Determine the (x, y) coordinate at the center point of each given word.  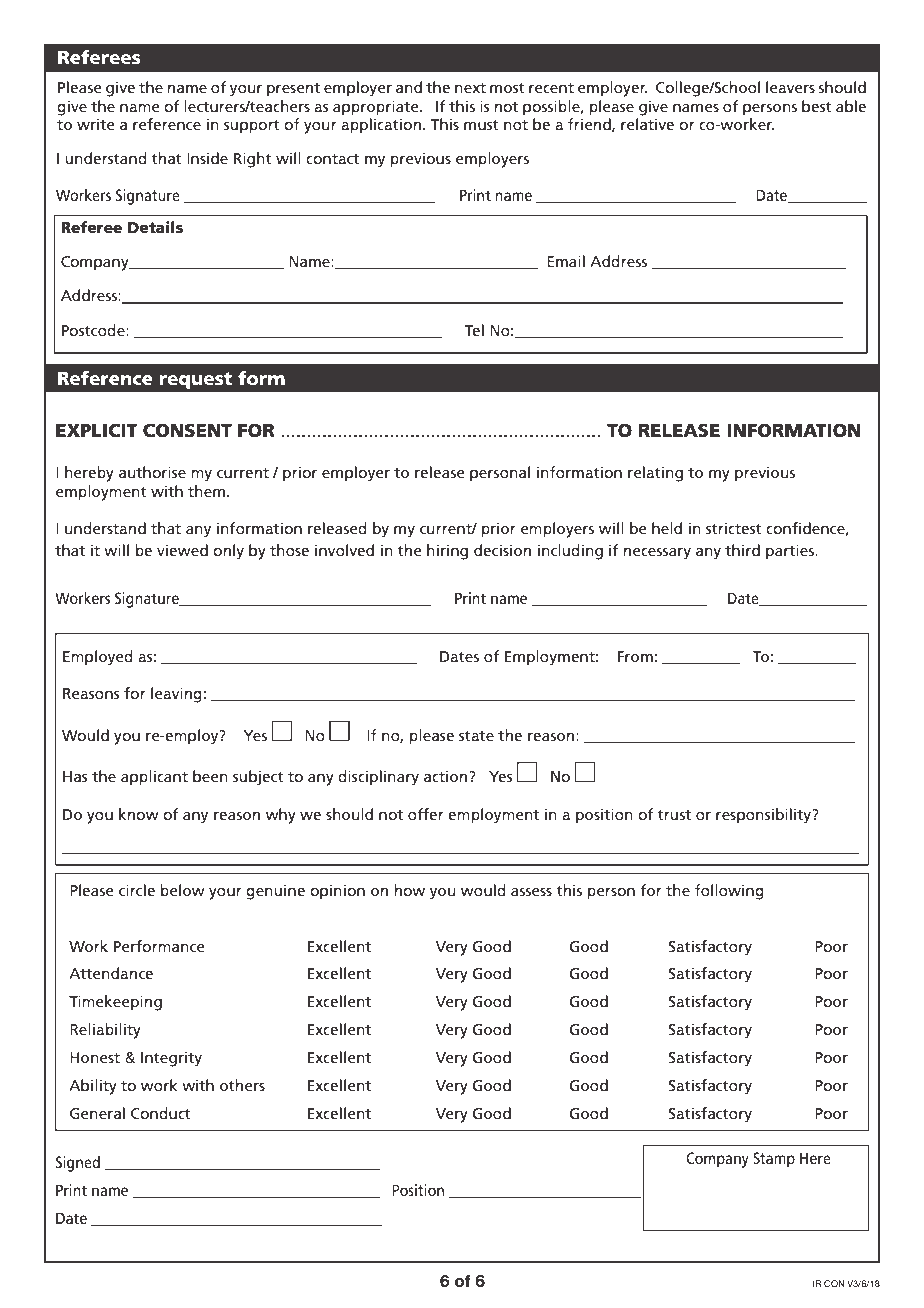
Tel (474, 330)
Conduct (161, 1113)
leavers (790, 87)
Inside (207, 158)
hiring (447, 552)
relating (655, 474)
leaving (176, 695)
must (481, 125)
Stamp (774, 1160)
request (195, 380)
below (183, 890)
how (410, 890)
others (242, 1085)
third (742, 550)
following (729, 892)
